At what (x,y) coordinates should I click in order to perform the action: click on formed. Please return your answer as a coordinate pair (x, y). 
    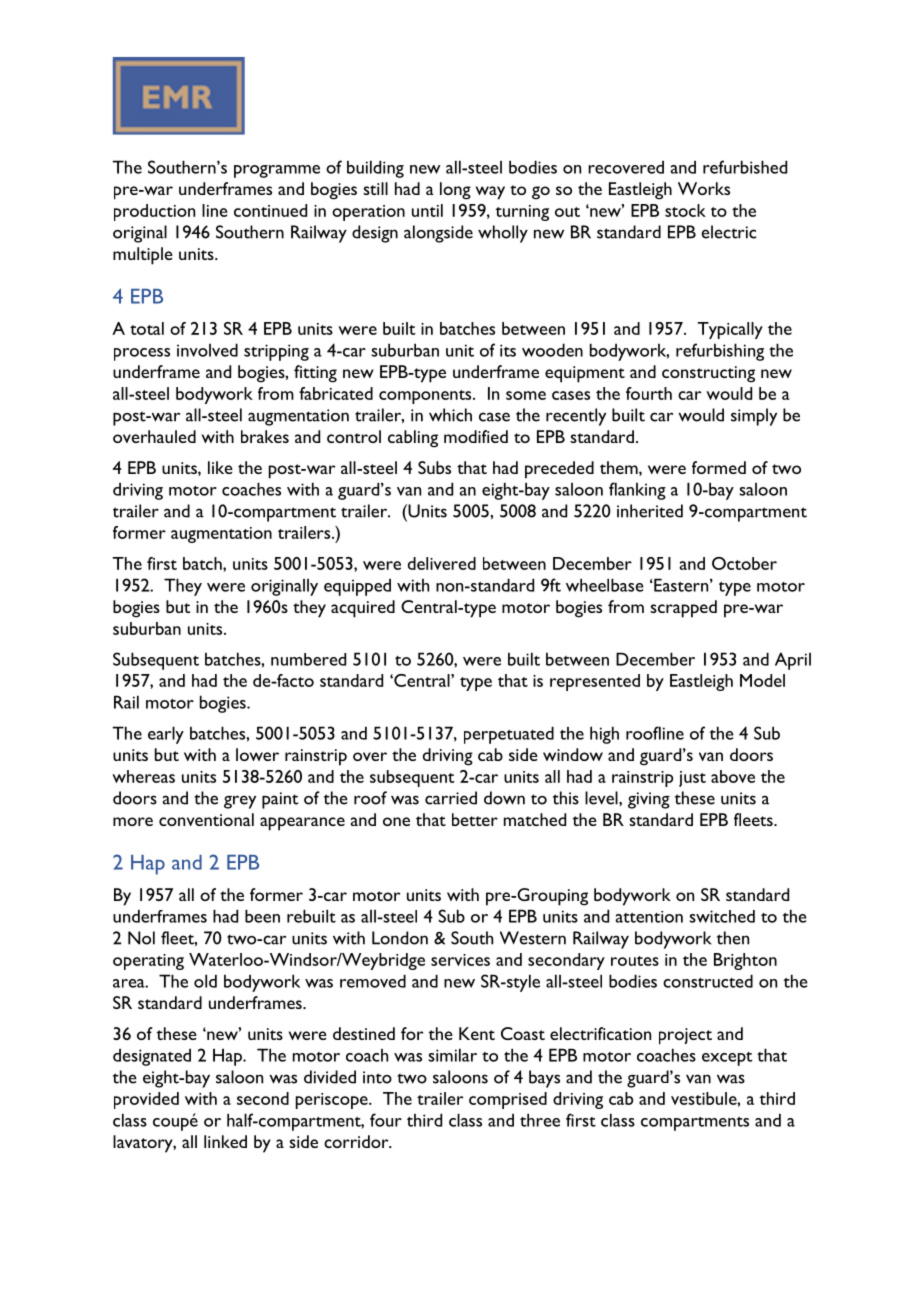
    Looking at the image, I should click on (719, 467).
